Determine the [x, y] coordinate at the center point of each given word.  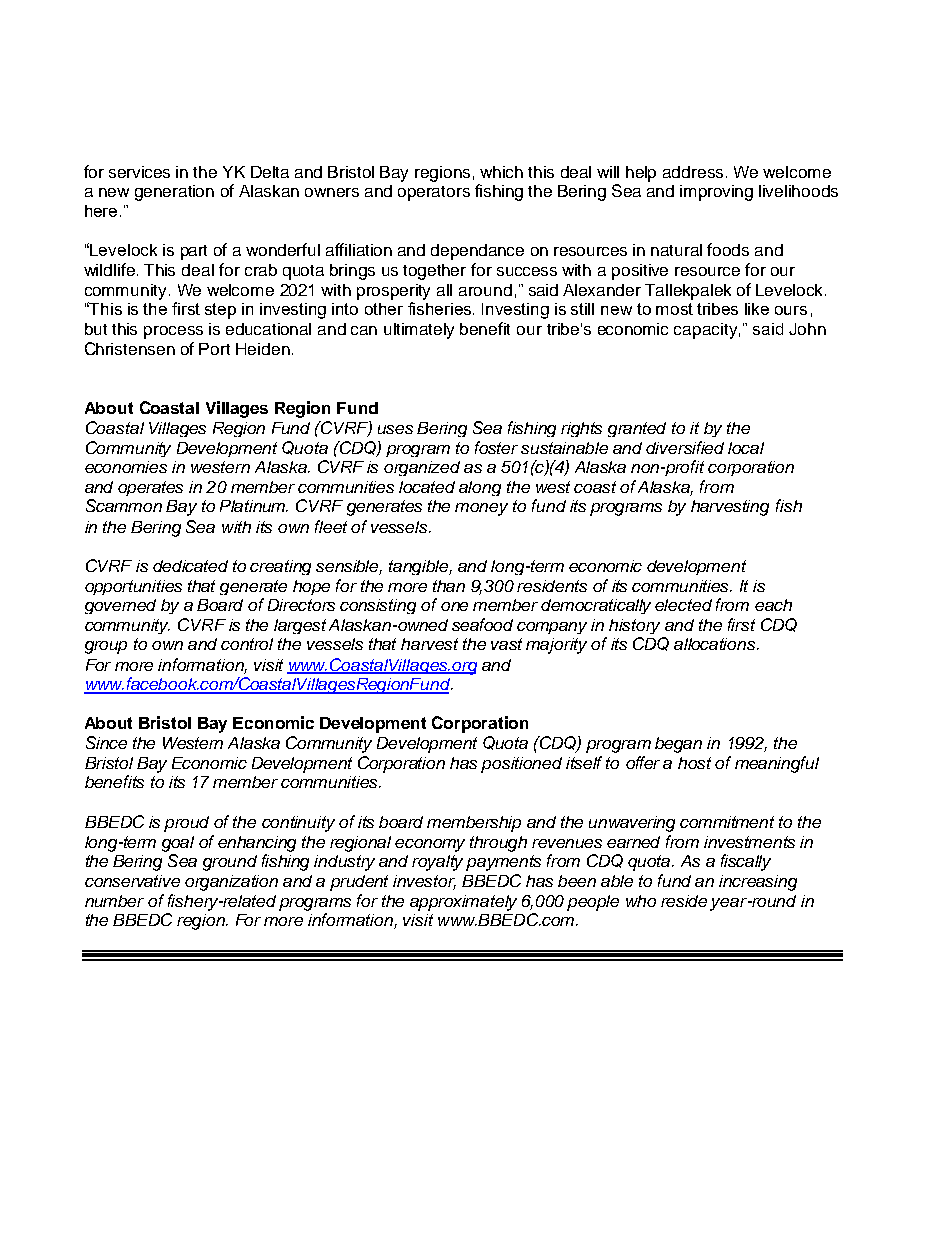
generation [174, 193]
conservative [132, 881]
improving [716, 193]
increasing [758, 883]
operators [434, 193]
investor [424, 882]
